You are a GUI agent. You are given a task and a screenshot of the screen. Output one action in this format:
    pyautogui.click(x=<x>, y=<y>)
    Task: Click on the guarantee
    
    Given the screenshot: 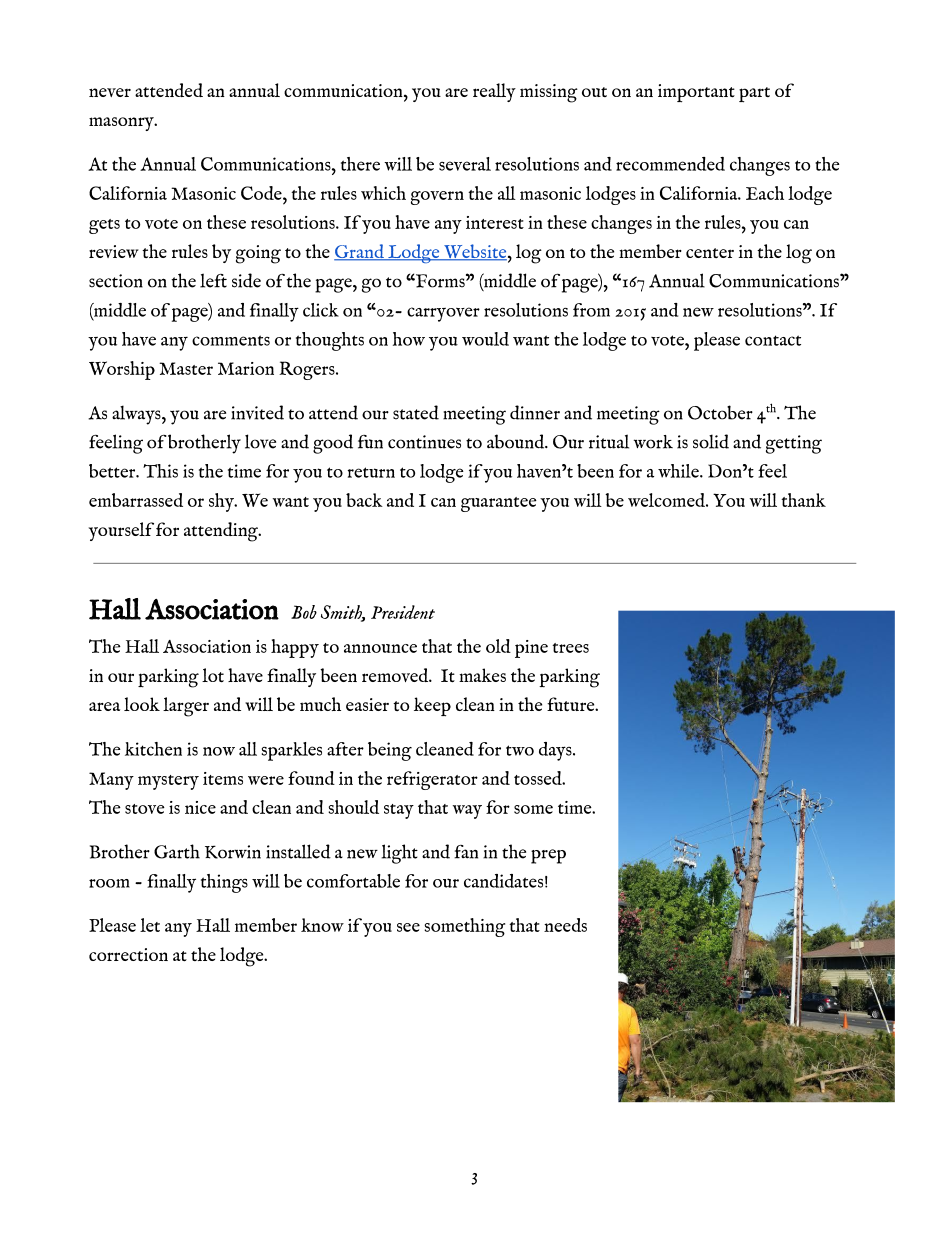 What is the action you would take?
    pyautogui.click(x=499, y=504)
